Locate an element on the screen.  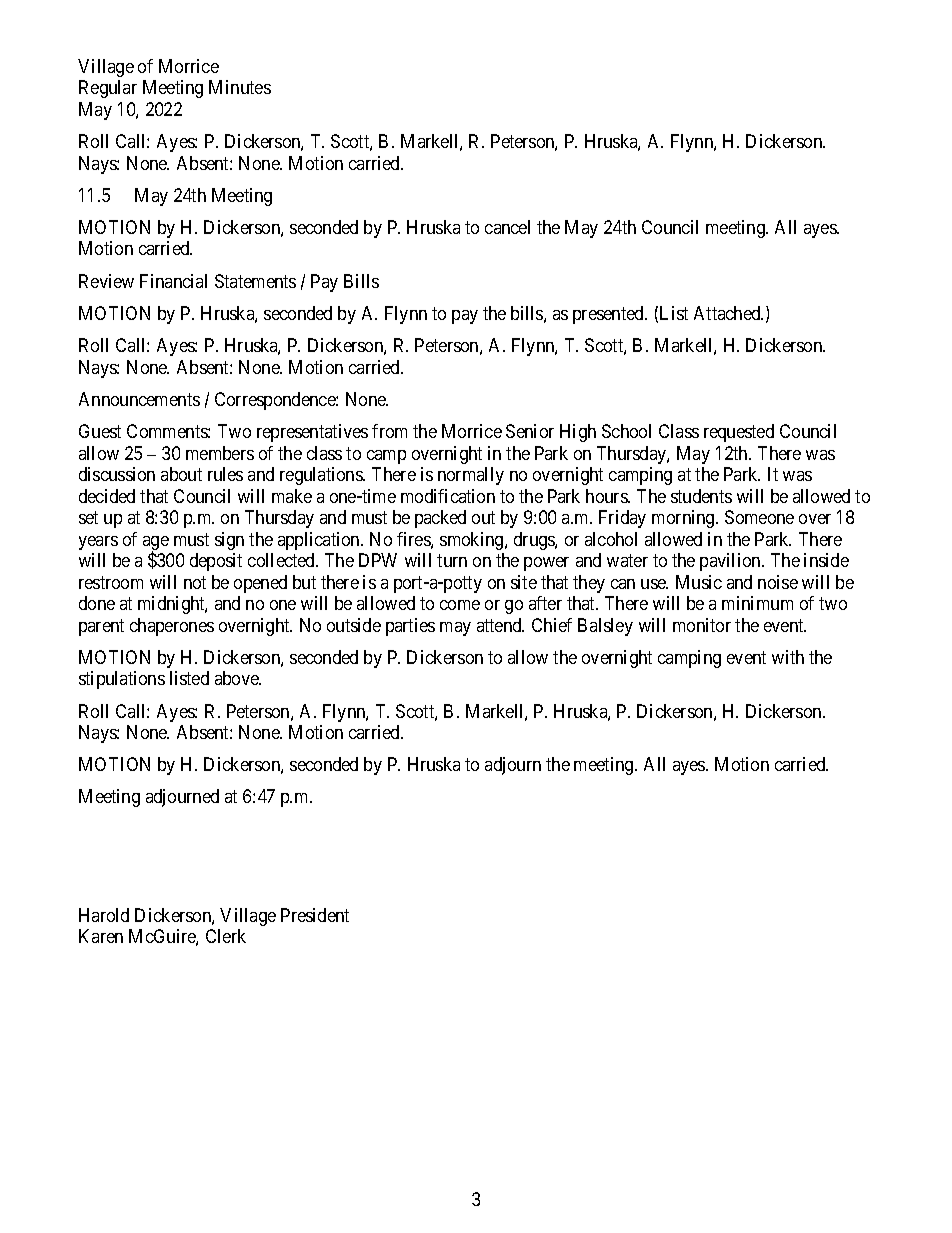
with is located at coordinates (788, 657).
